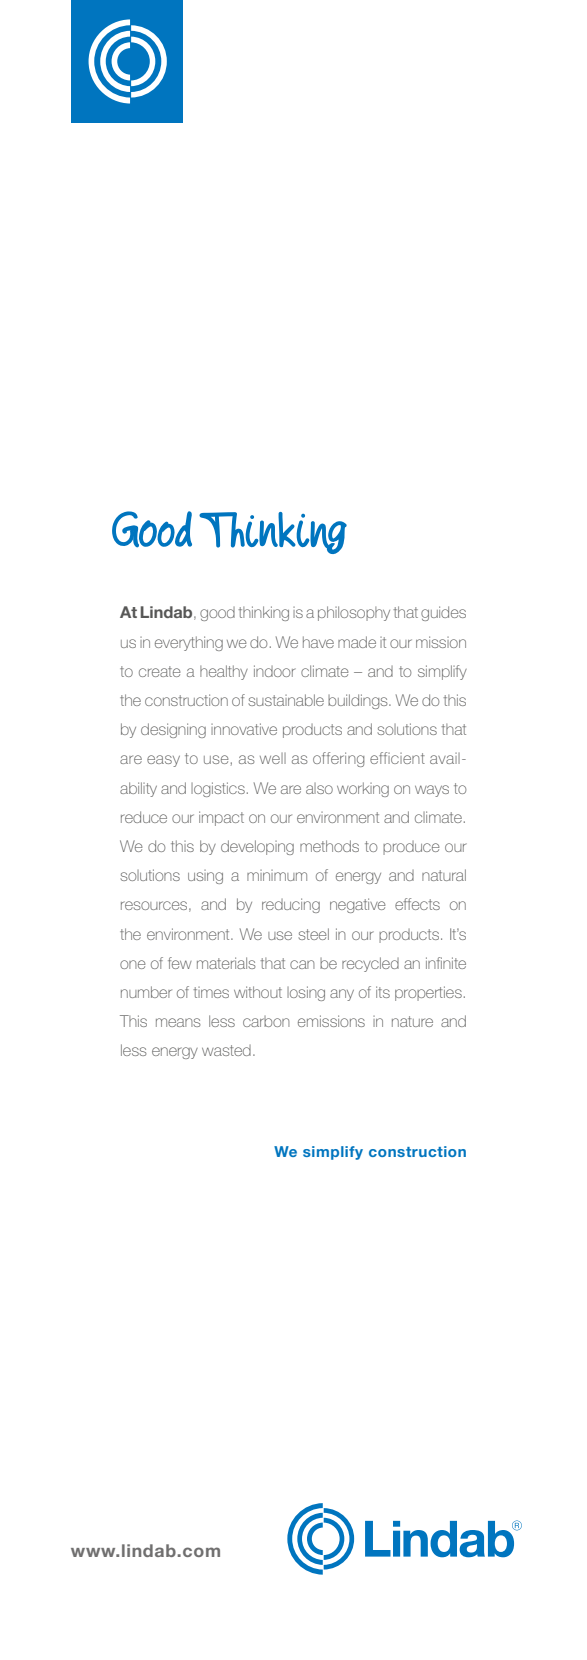 This screenshot has height=1660, width=587. I want to click on thinking, so click(263, 613).
